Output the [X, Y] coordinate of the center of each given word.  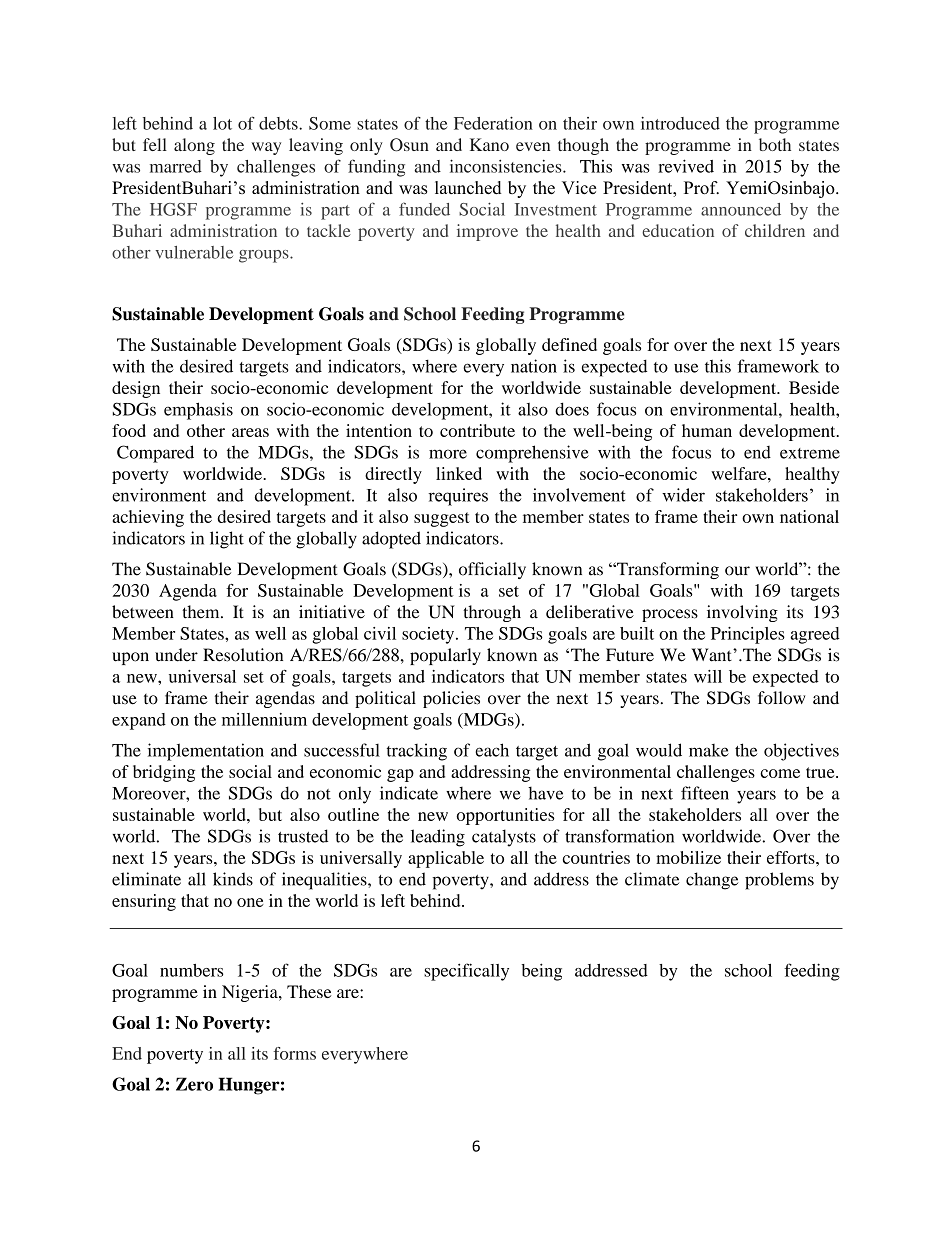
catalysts [504, 838]
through [492, 613]
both [775, 144]
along [194, 146]
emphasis [198, 411]
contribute [477, 430]
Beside [814, 387]
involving [742, 613]
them [202, 612]
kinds [233, 879]
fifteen [705, 793]
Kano [489, 144]
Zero [194, 1084]
